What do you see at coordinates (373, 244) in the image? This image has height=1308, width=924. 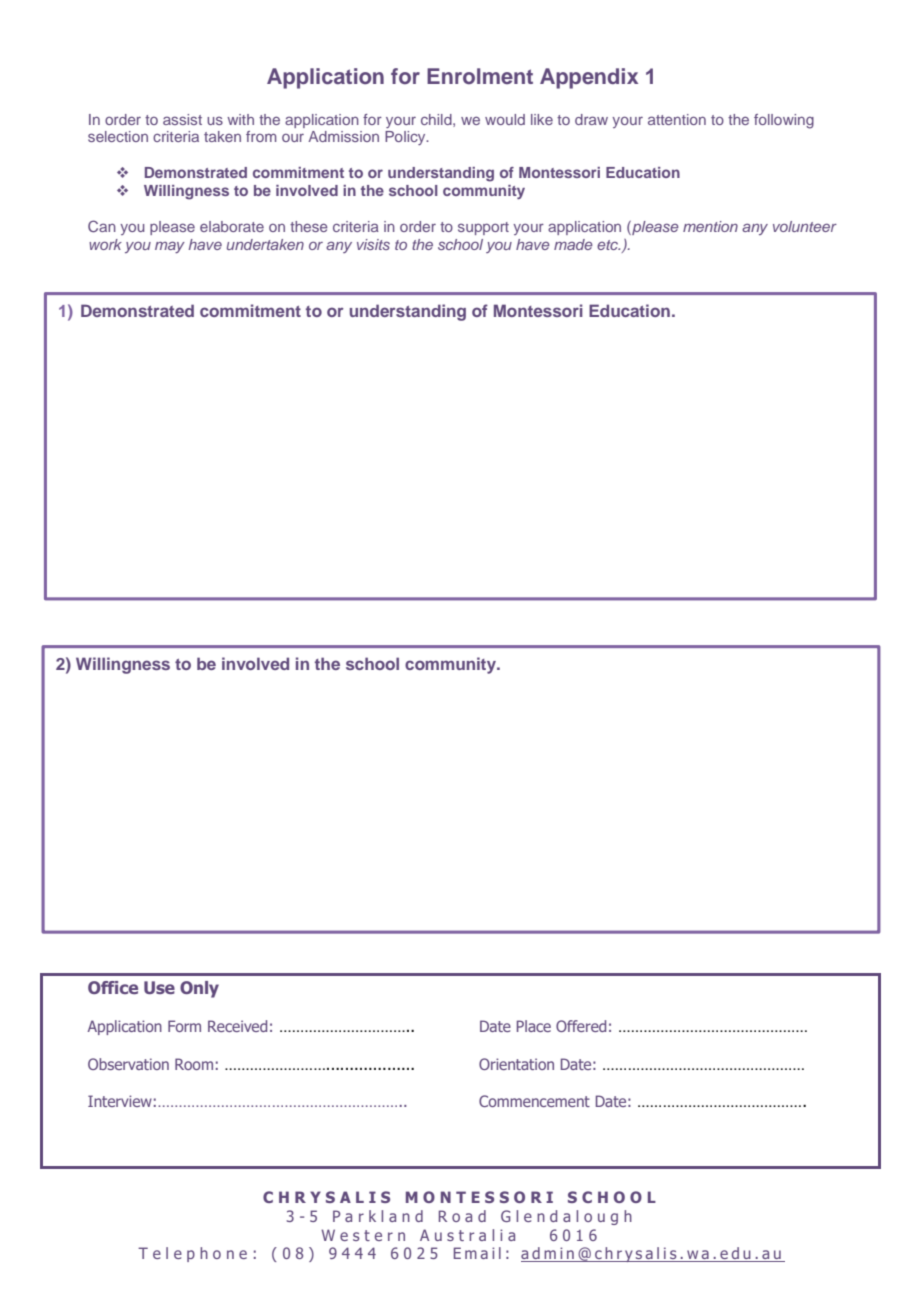 I see `visits` at bounding box center [373, 244].
